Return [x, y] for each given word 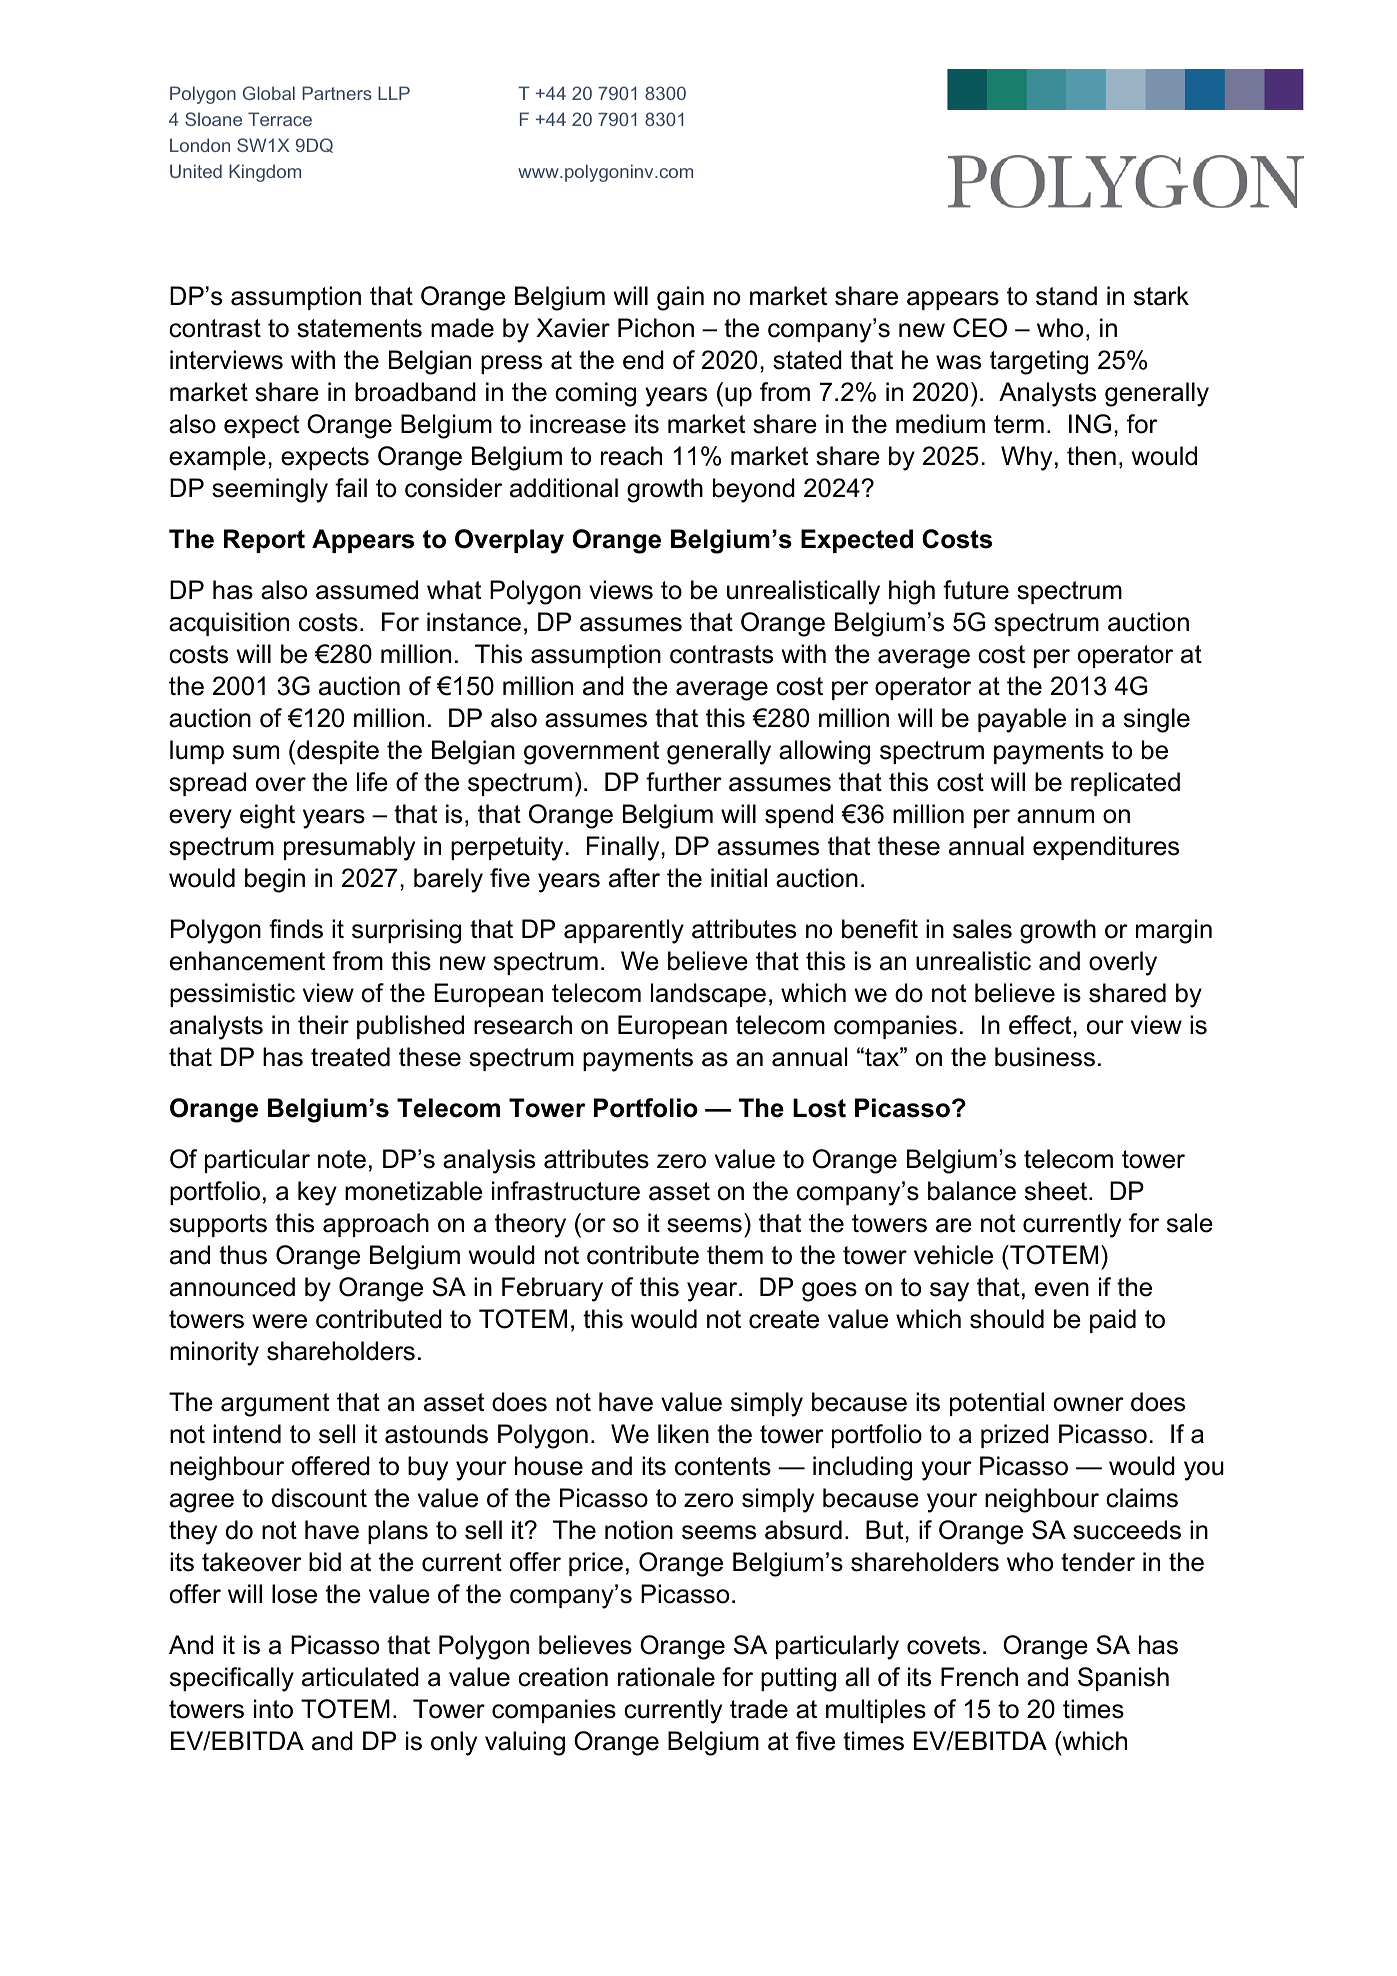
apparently [624, 931]
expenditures [1106, 848]
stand [1066, 296]
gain [680, 298]
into [273, 1709]
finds [296, 929]
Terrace [280, 119]
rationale [666, 1677]
